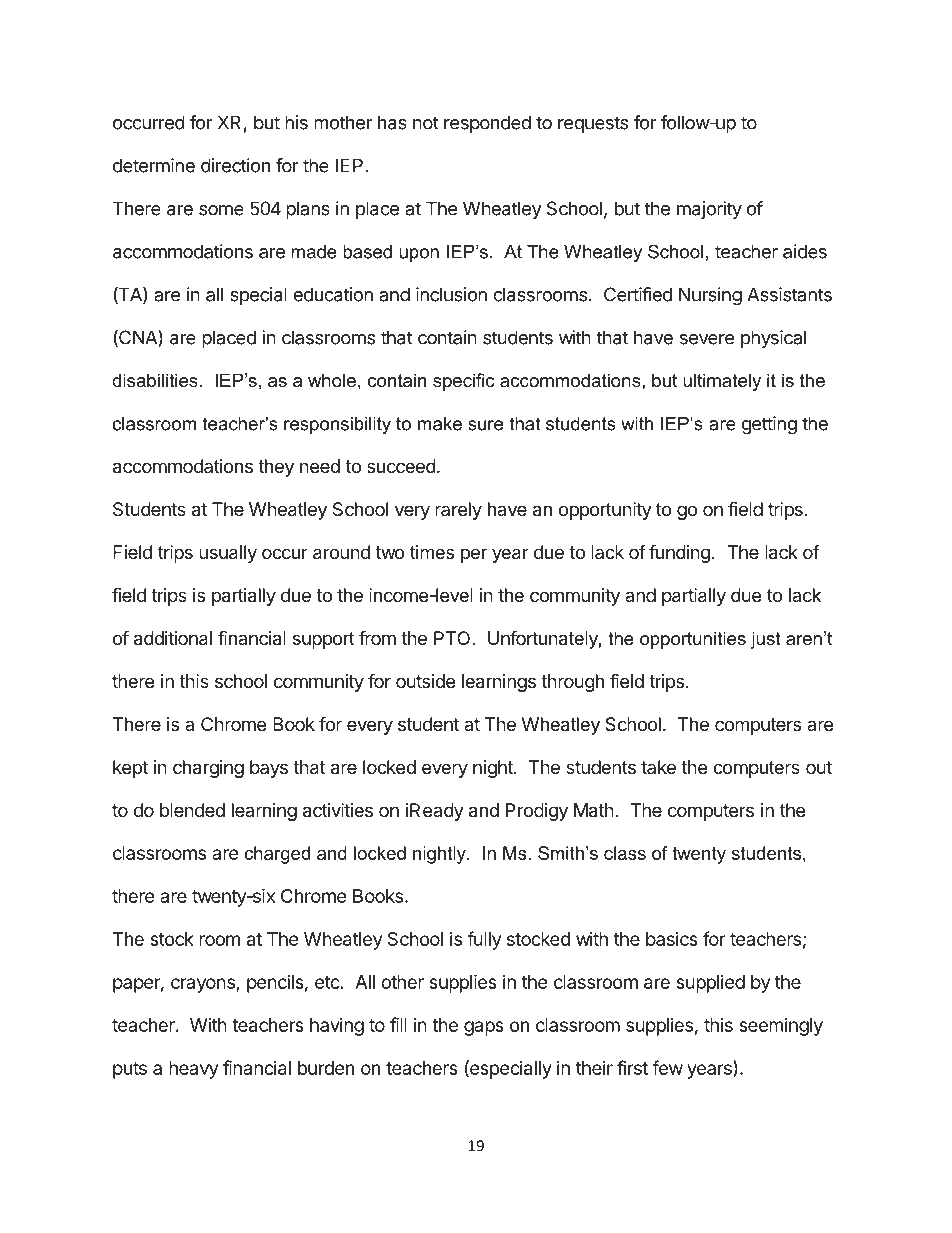 The width and height of the screenshot is (952, 1233). I want to click on seemingly, so click(781, 1027).
